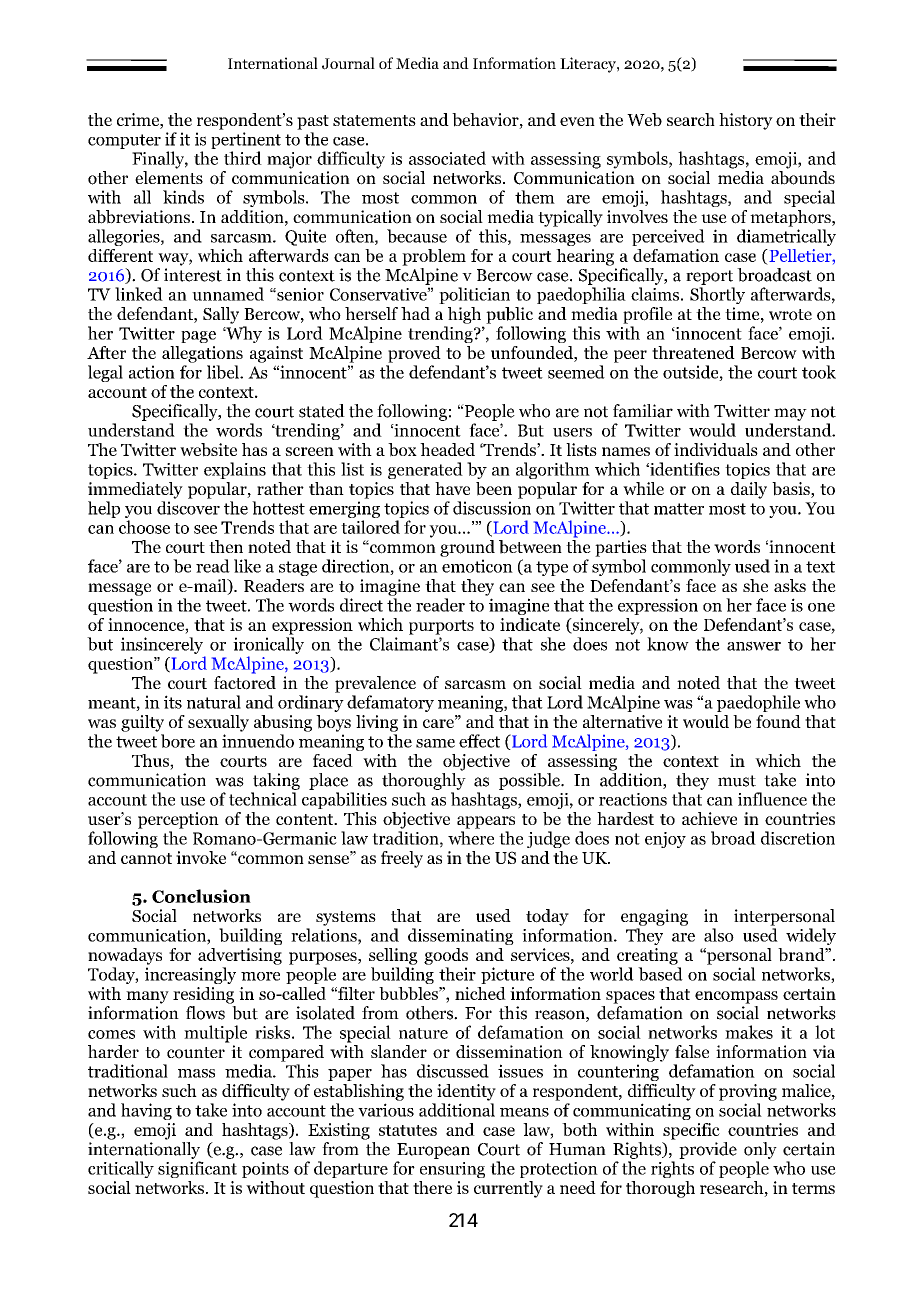 The width and height of the image is (924, 1308). What do you see at coordinates (441, 627) in the image?
I see `purports` at bounding box center [441, 627].
